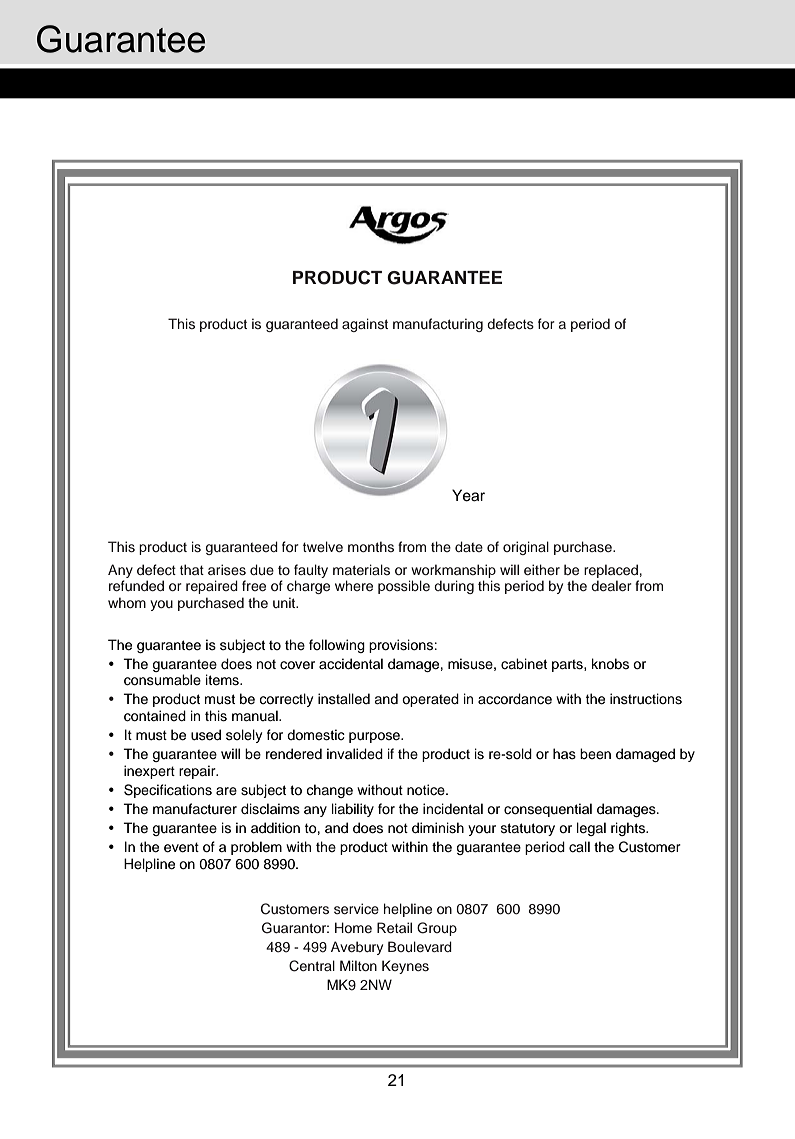 The height and width of the image is (1139, 795). What do you see at coordinates (312, 966) in the image?
I see `Central` at bounding box center [312, 966].
